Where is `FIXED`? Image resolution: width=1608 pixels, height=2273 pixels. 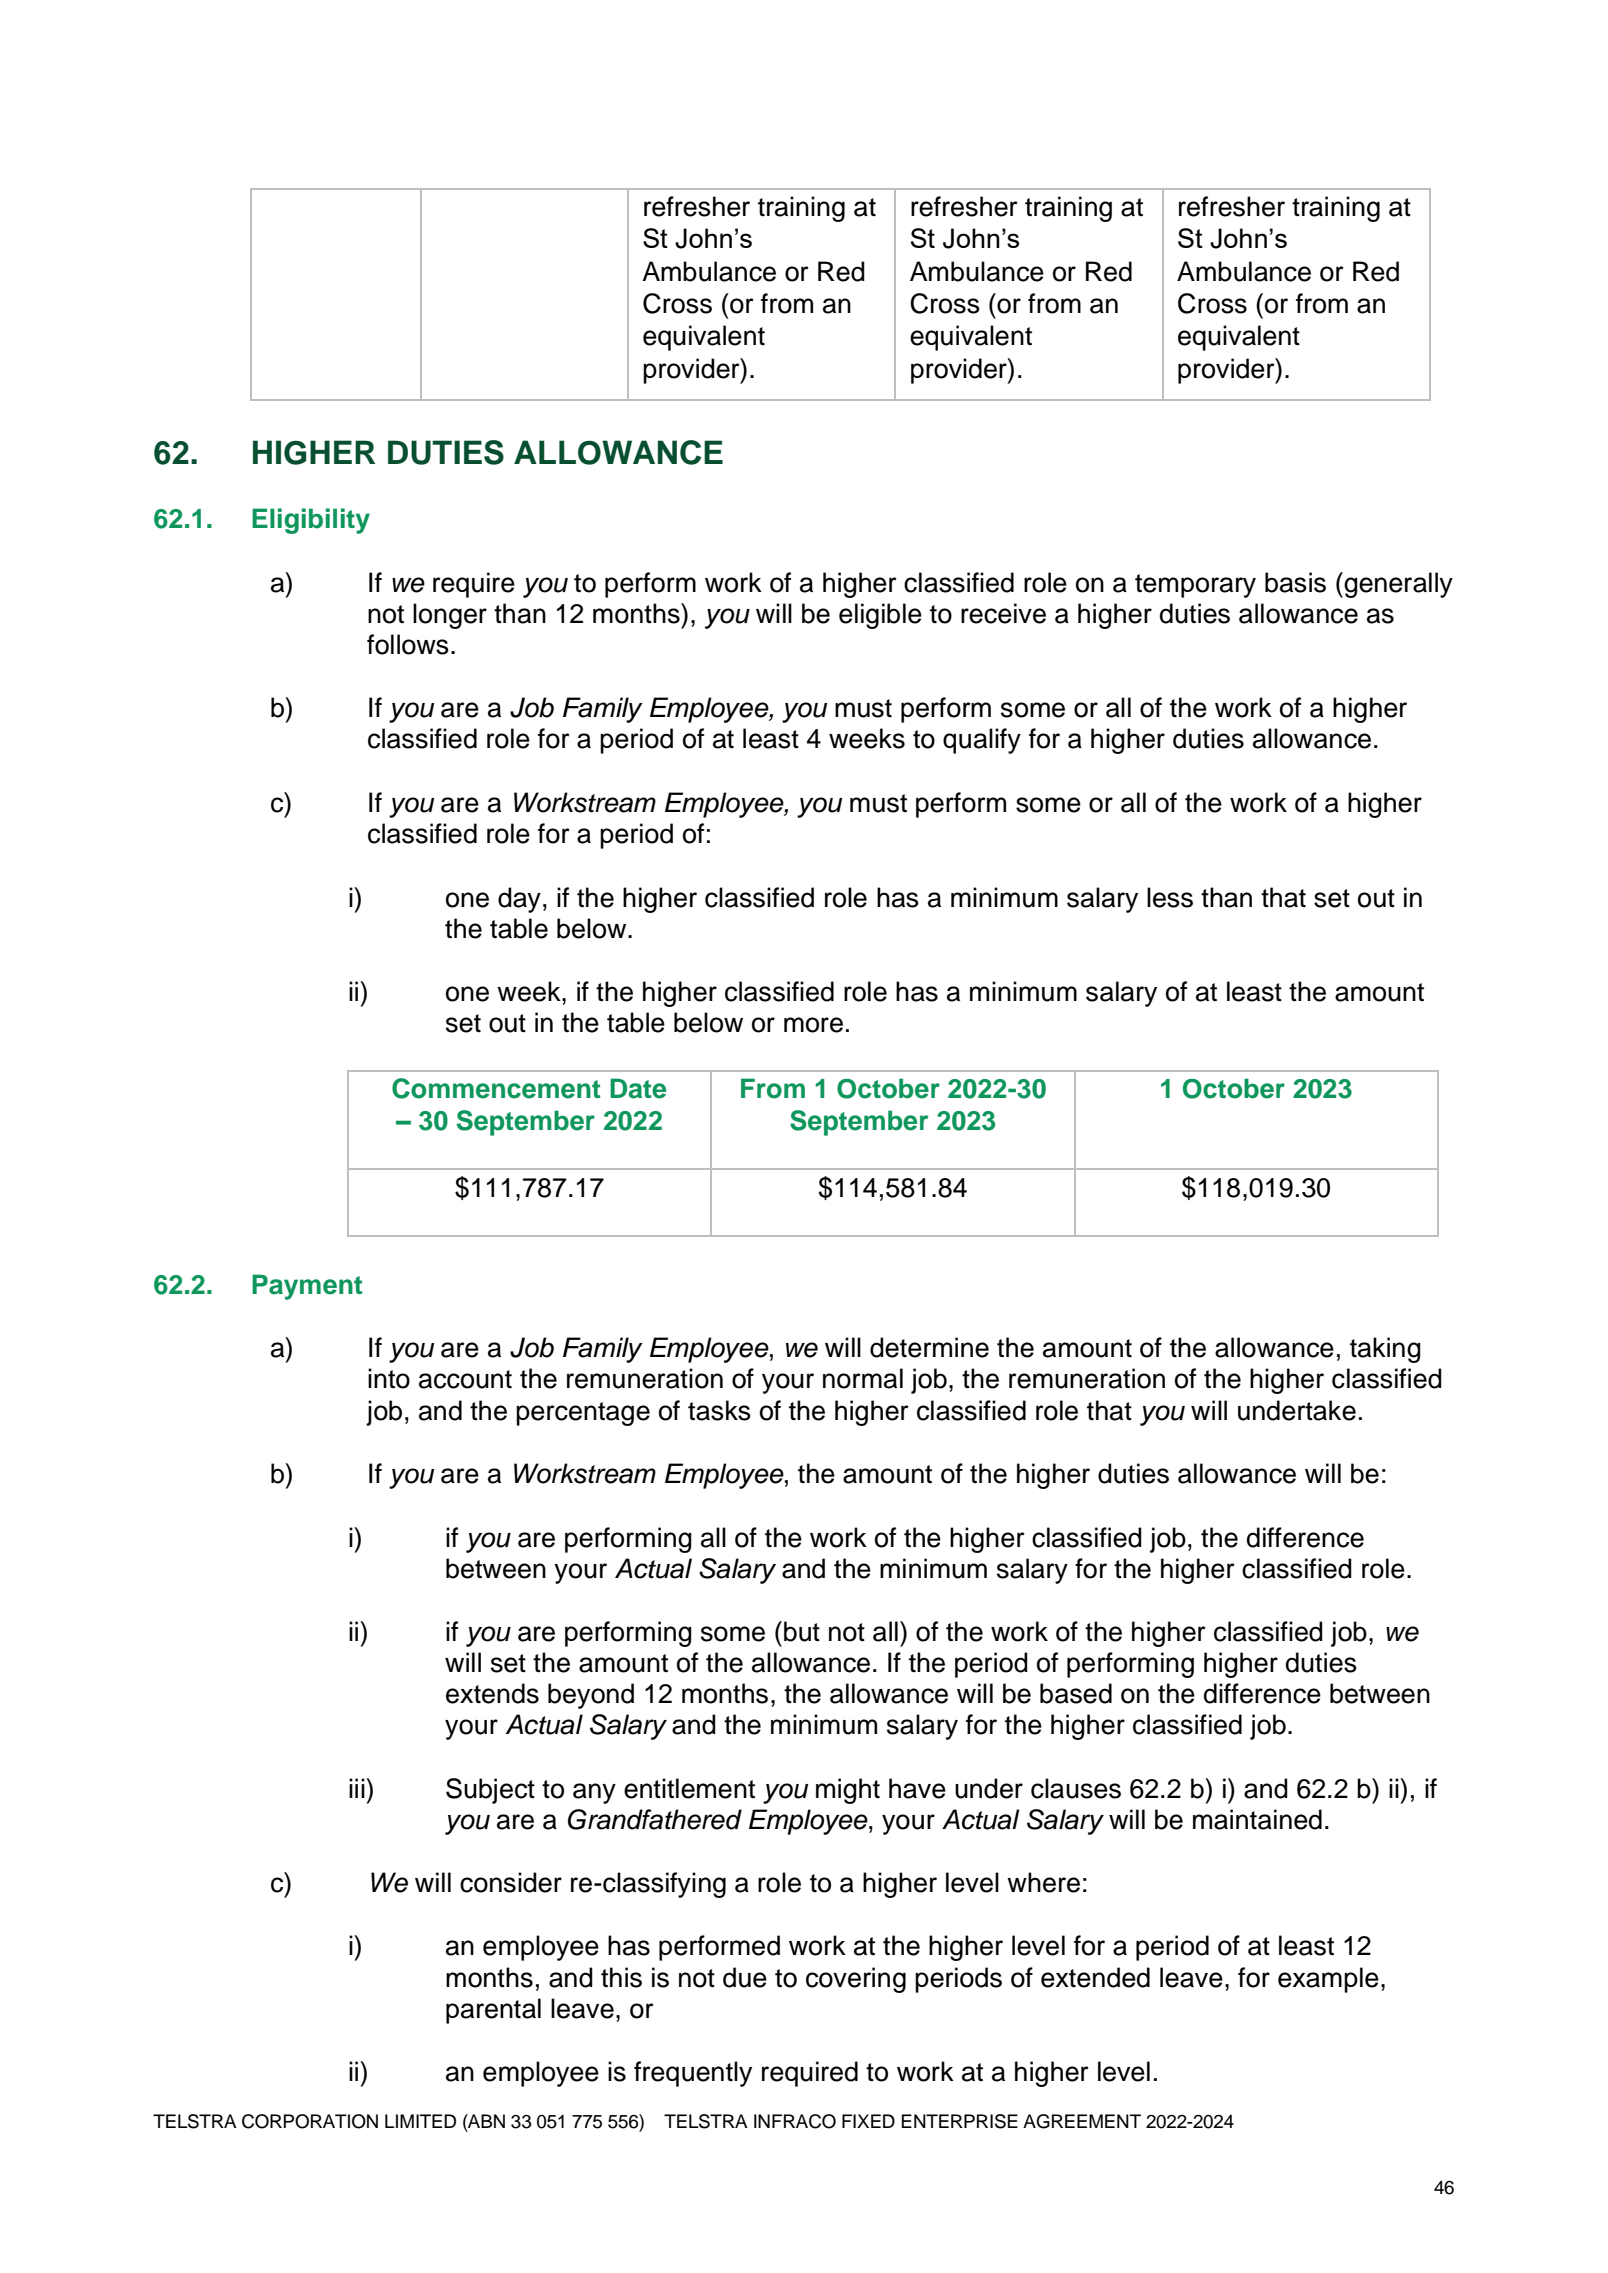 FIXED is located at coordinates (868, 2121).
